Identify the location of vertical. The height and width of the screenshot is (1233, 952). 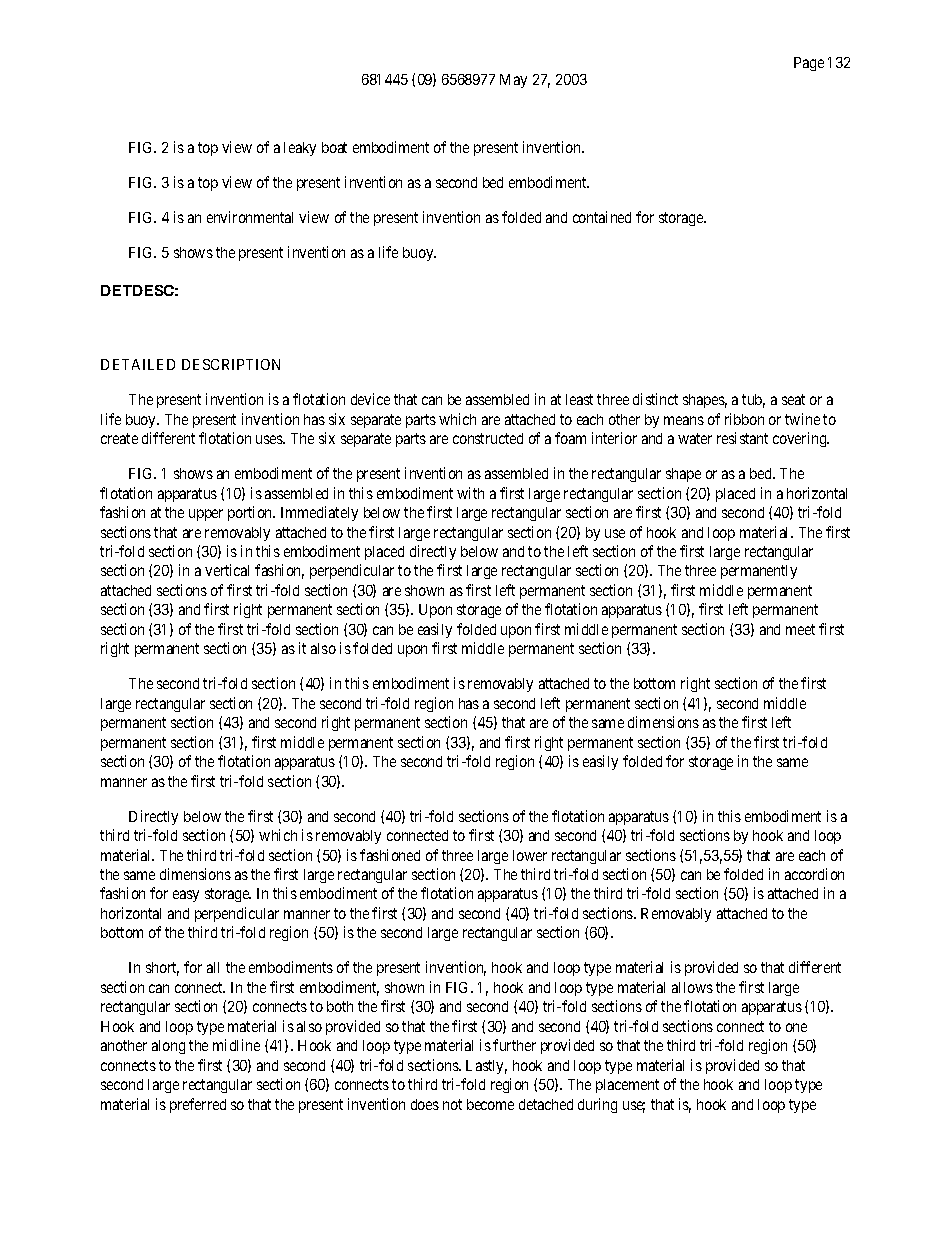
(227, 570).
